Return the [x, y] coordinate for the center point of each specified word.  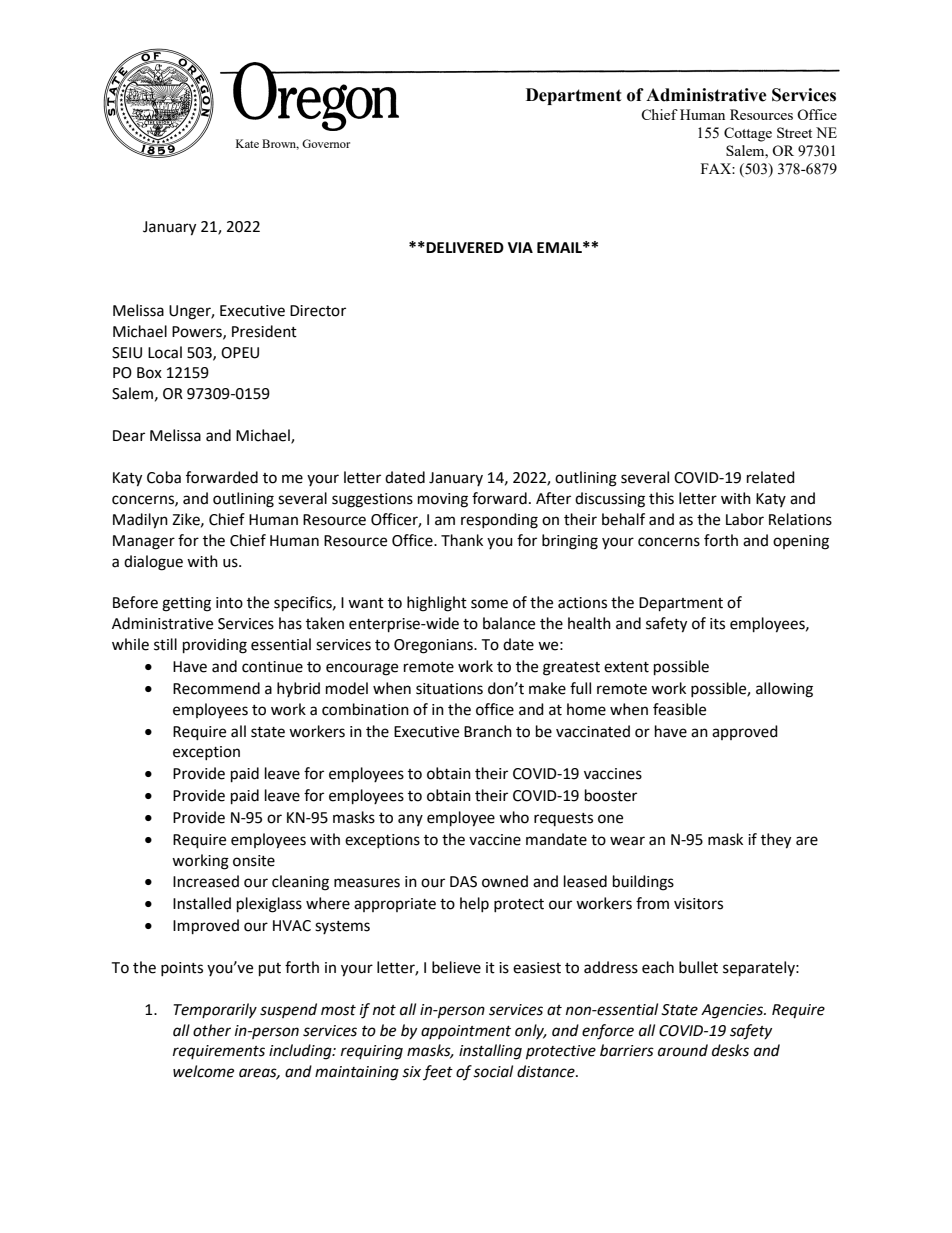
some [489, 604]
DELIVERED [465, 247]
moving [443, 500]
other [212, 1030]
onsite [254, 861]
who [514, 817]
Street [794, 132]
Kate [247, 143]
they [776, 841]
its [717, 624]
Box [149, 373]
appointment [466, 1032]
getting [186, 604]
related [771, 477]
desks [730, 1050]
